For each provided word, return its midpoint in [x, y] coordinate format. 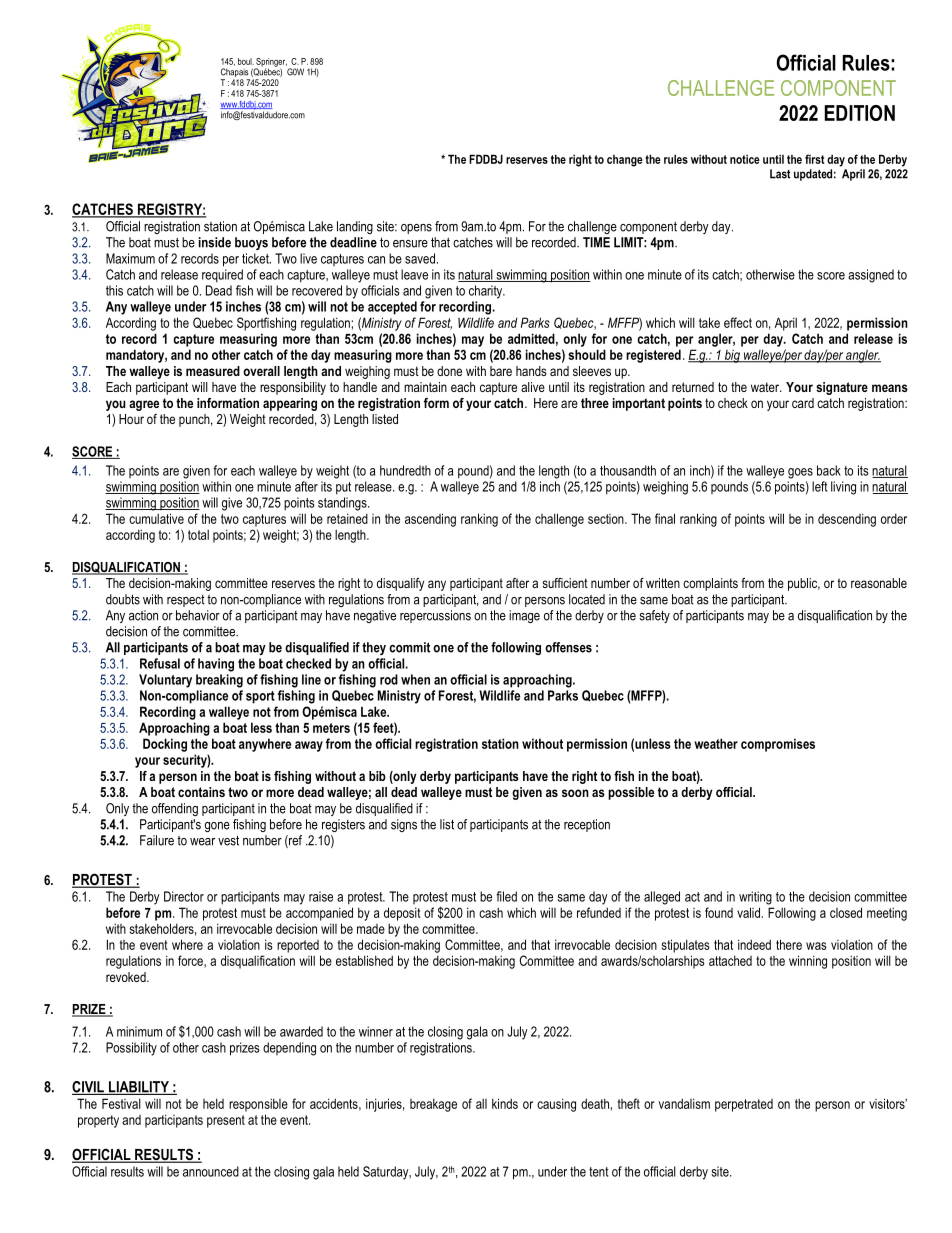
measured [213, 371]
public [804, 584]
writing [755, 898]
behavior [198, 615]
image [524, 616]
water [766, 387]
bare [501, 371]
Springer [271, 63]
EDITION [860, 113]
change [625, 161]
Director [184, 896]
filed [506, 896]
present [226, 1121]
